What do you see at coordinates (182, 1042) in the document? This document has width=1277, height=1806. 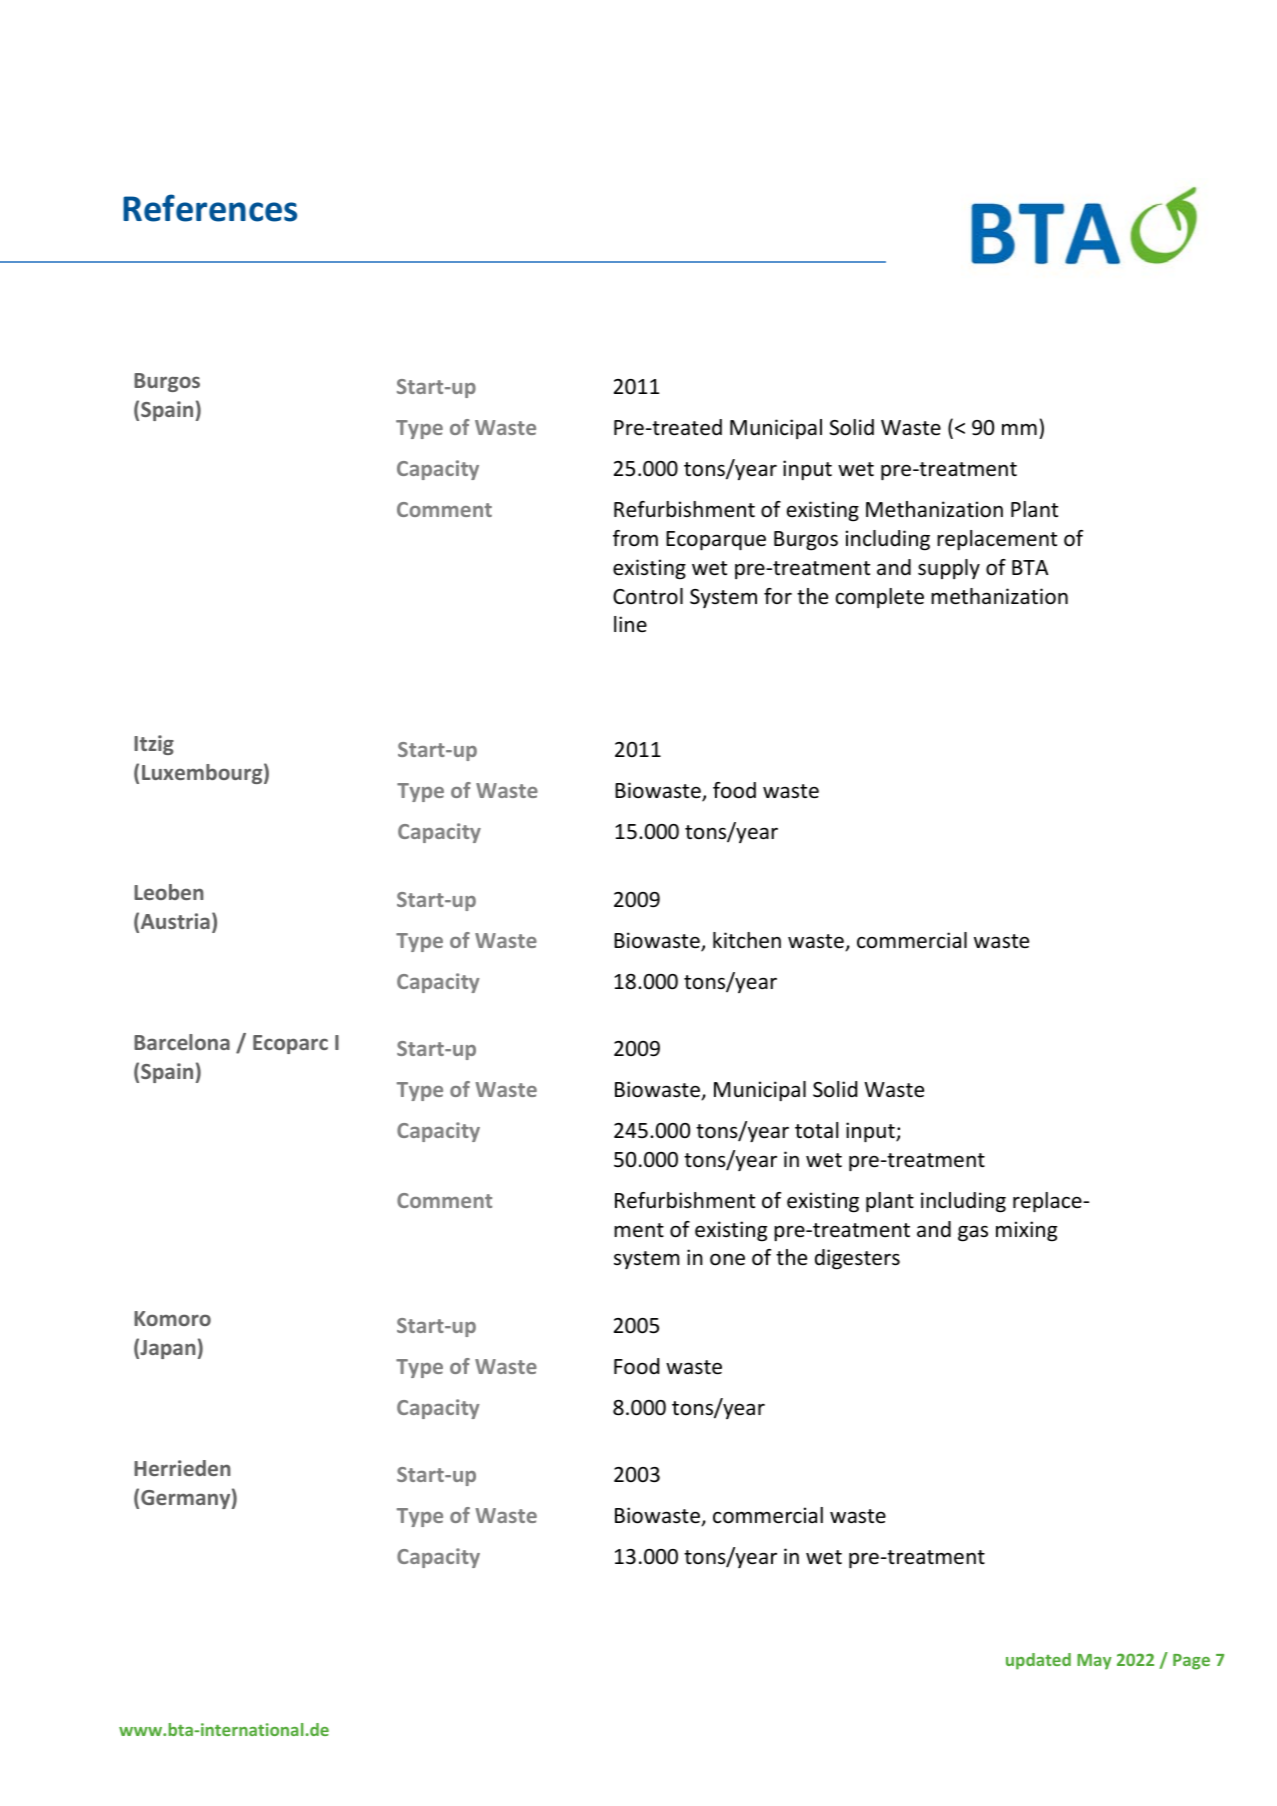 I see `Barcelona` at bounding box center [182, 1042].
